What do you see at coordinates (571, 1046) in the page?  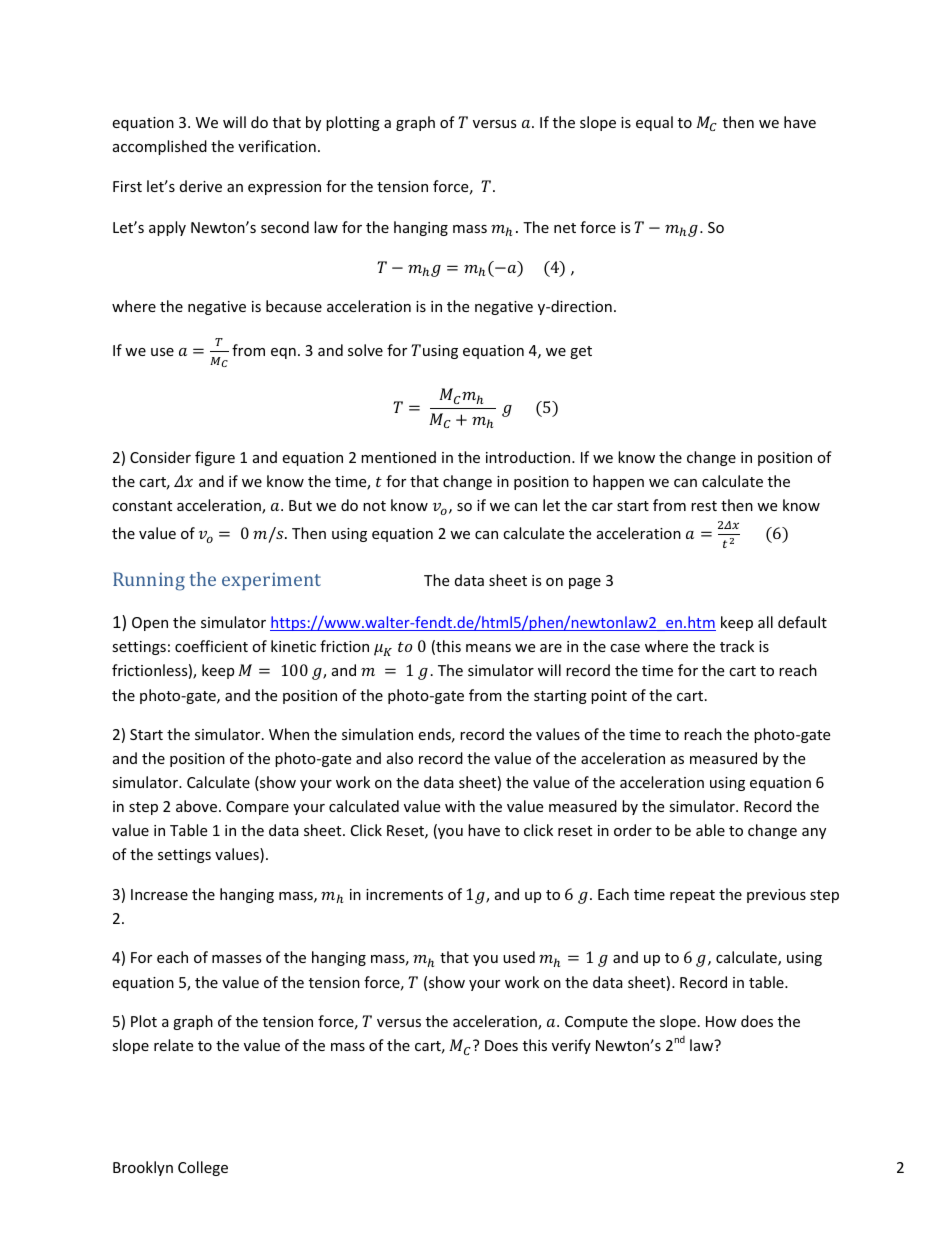 I see `verify` at bounding box center [571, 1046].
